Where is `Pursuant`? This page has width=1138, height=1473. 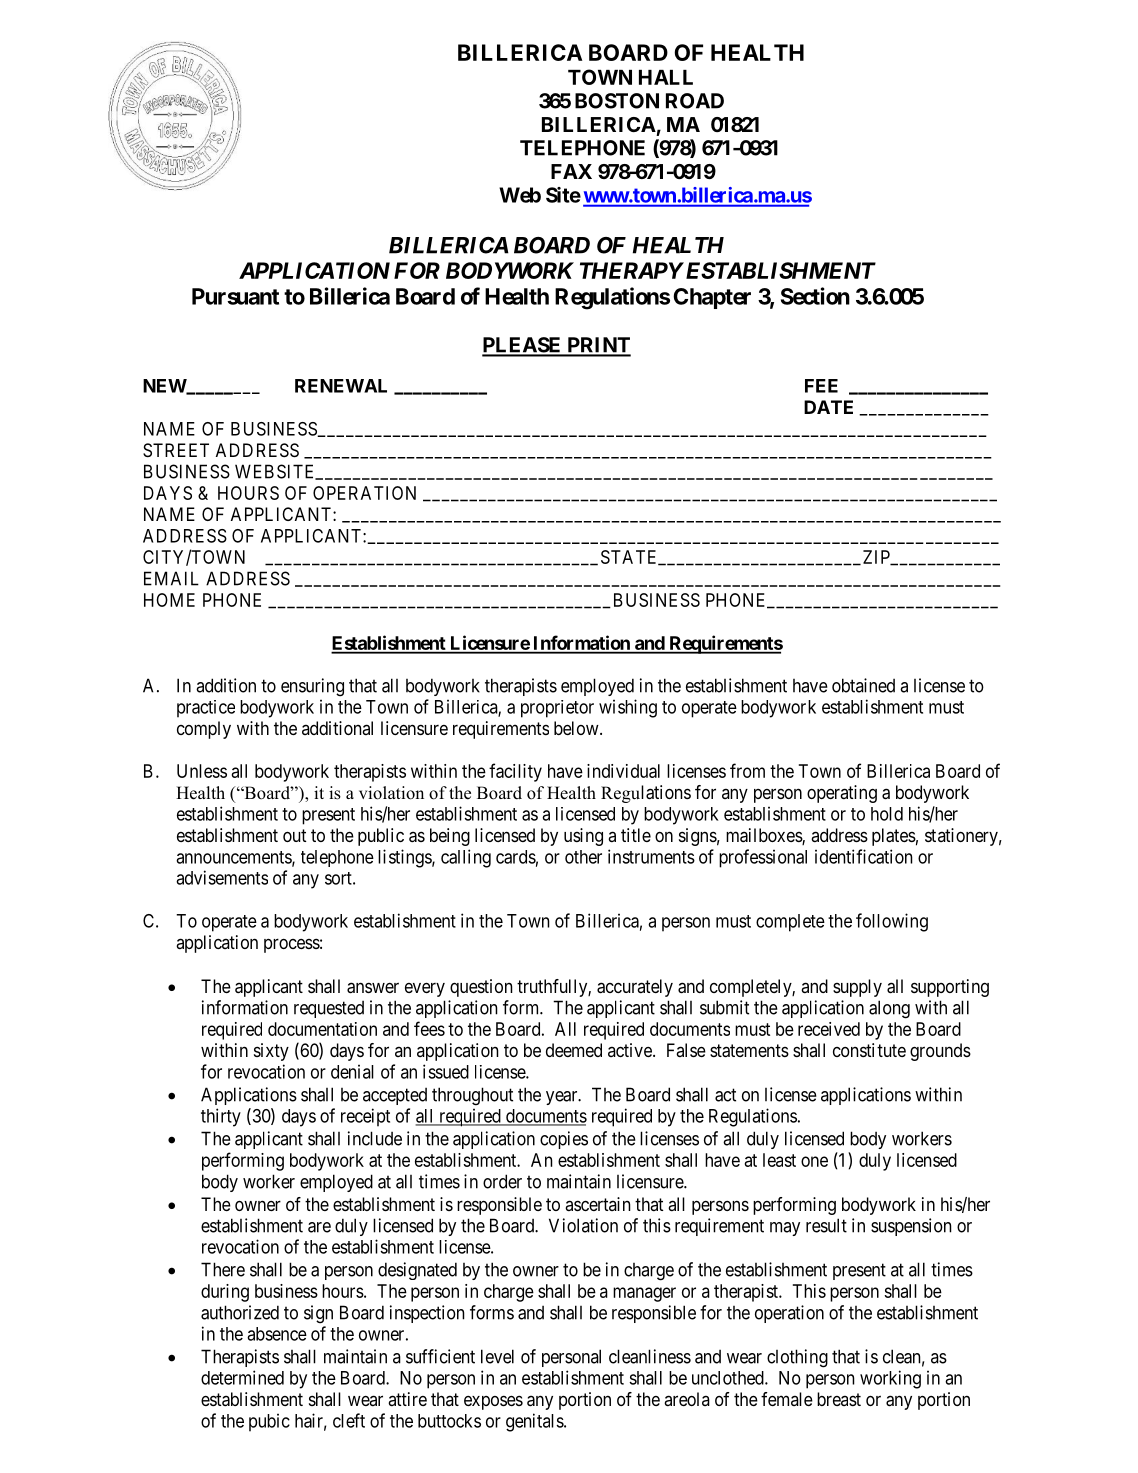
Pursuant is located at coordinates (235, 296).
